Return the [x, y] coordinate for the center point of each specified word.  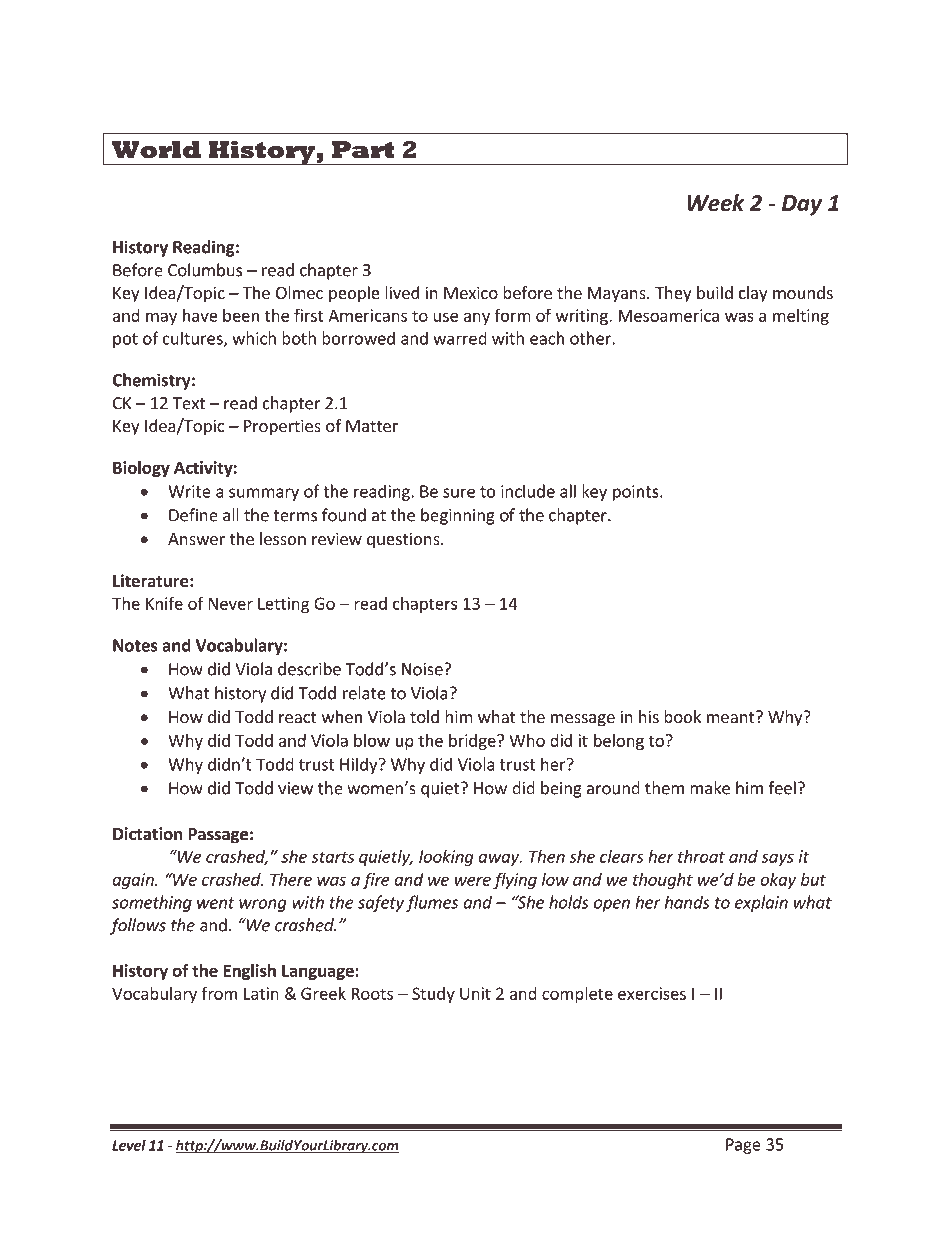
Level [129, 1145]
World [156, 150]
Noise [423, 669]
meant [732, 717]
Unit [475, 993]
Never [231, 603]
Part [363, 150]
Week [715, 203]
